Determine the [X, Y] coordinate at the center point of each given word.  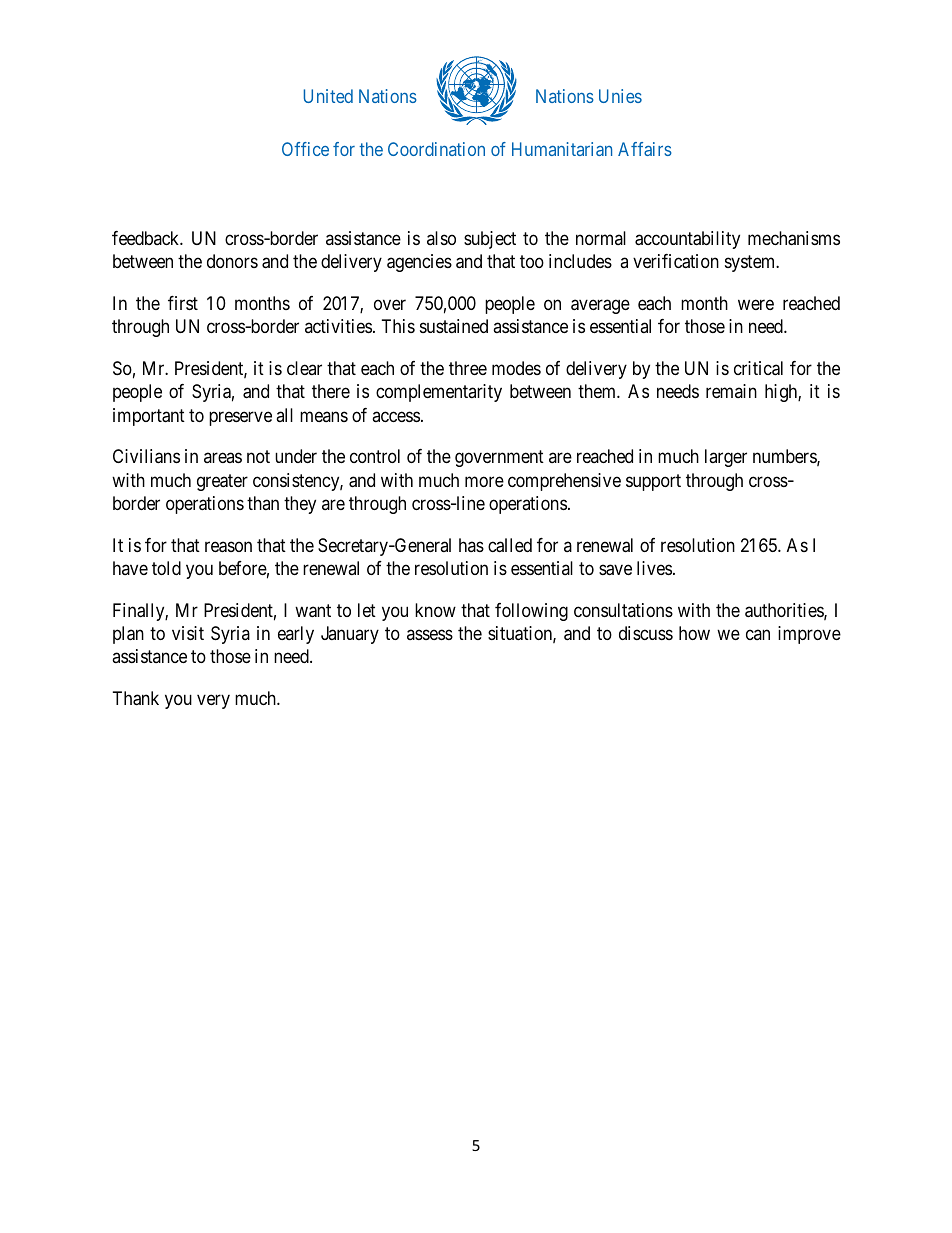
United [328, 96]
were [756, 305]
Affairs [645, 149]
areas [223, 458]
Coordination [436, 149]
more [484, 481]
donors [232, 261]
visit [188, 633]
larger [726, 458]
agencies [419, 263]
